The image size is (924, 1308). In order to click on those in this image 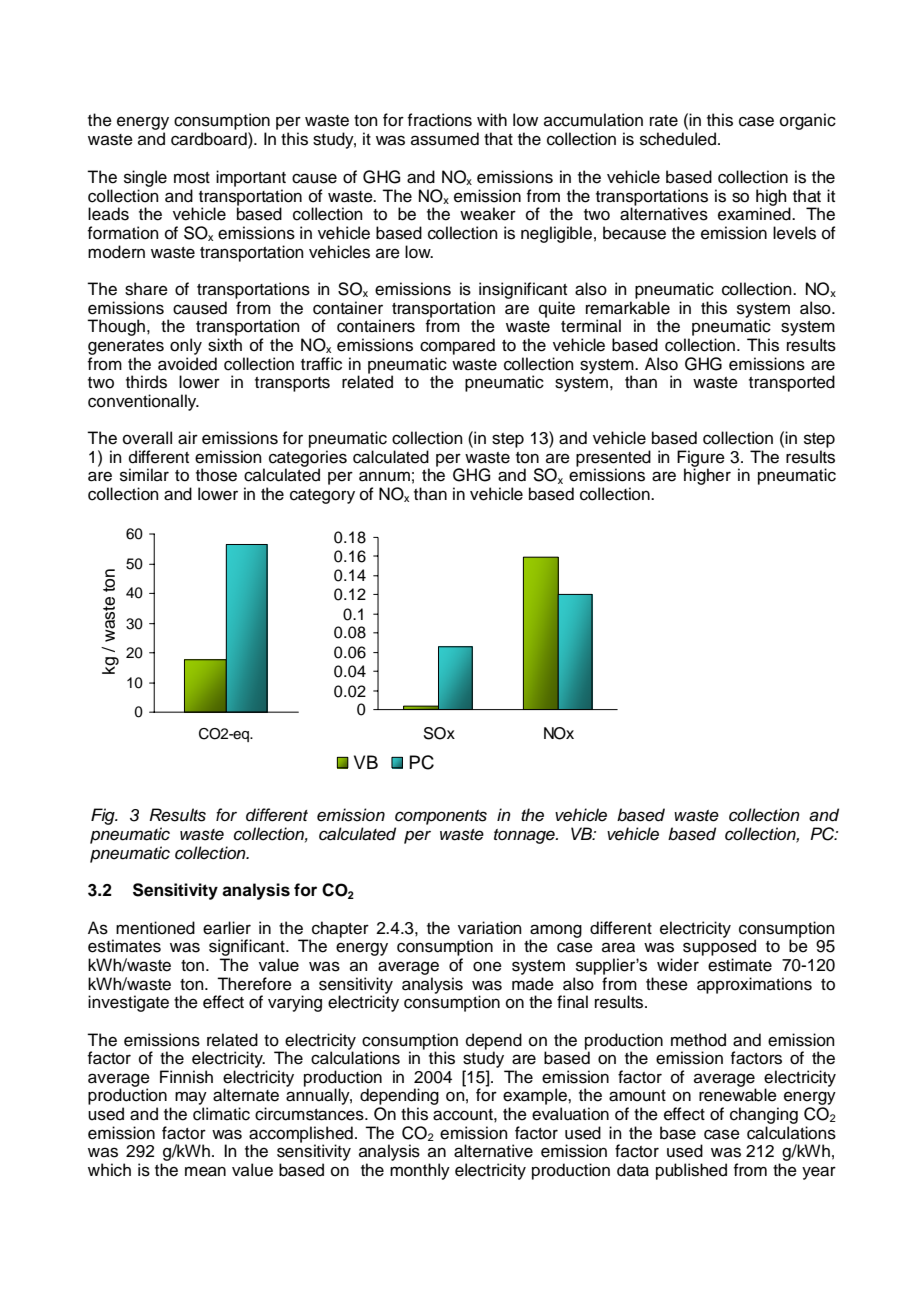, I will do `click(216, 475)`.
